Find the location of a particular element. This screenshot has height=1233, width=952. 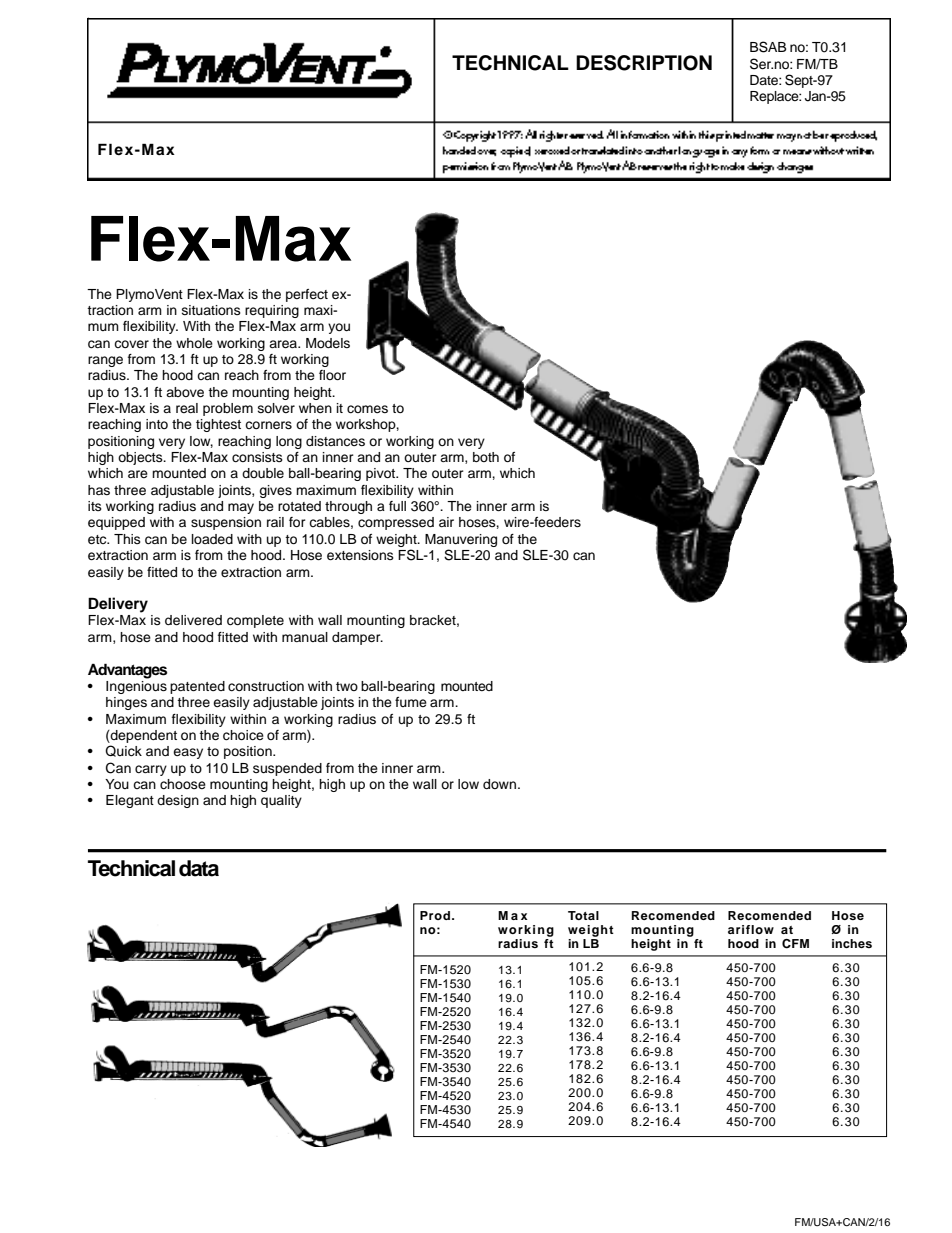

damper is located at coordinates (357, 638).
